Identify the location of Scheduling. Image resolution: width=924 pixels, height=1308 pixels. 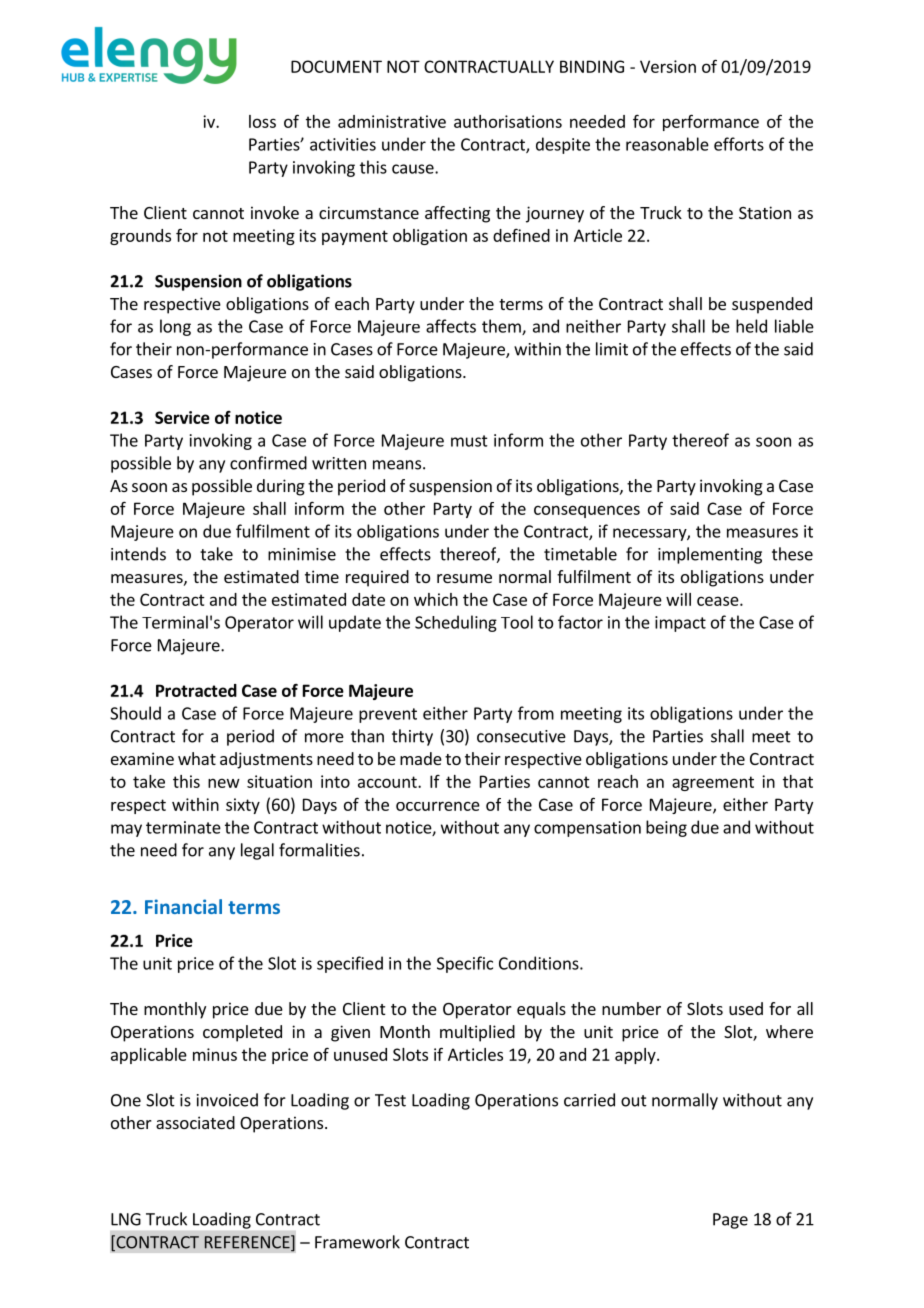
(456, 623).
